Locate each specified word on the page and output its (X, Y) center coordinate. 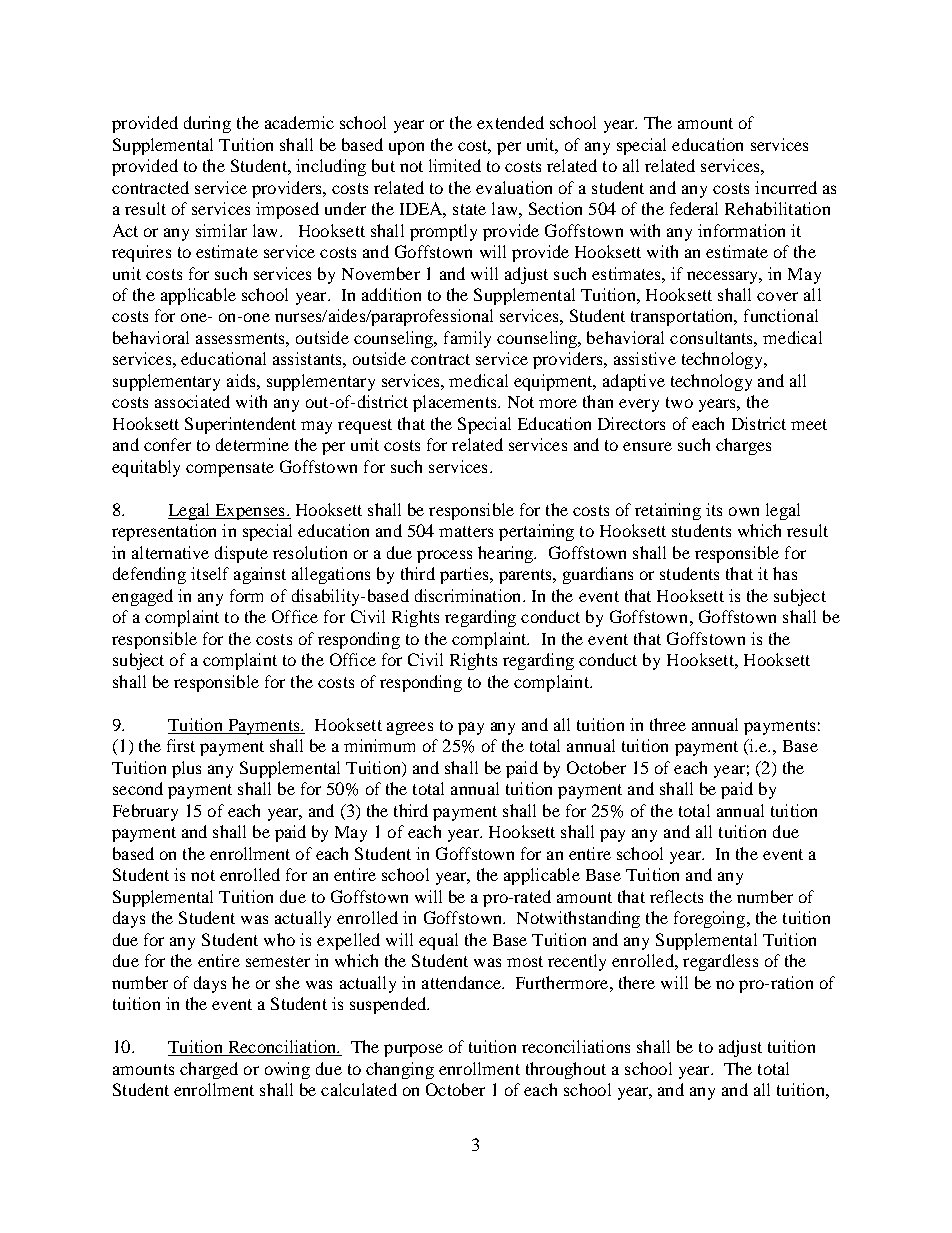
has (785, 573)
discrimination (469, 595)
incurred (786, 187)
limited (455, 165)
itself (210, 573)
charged (209, 1070)
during (207, 124)
